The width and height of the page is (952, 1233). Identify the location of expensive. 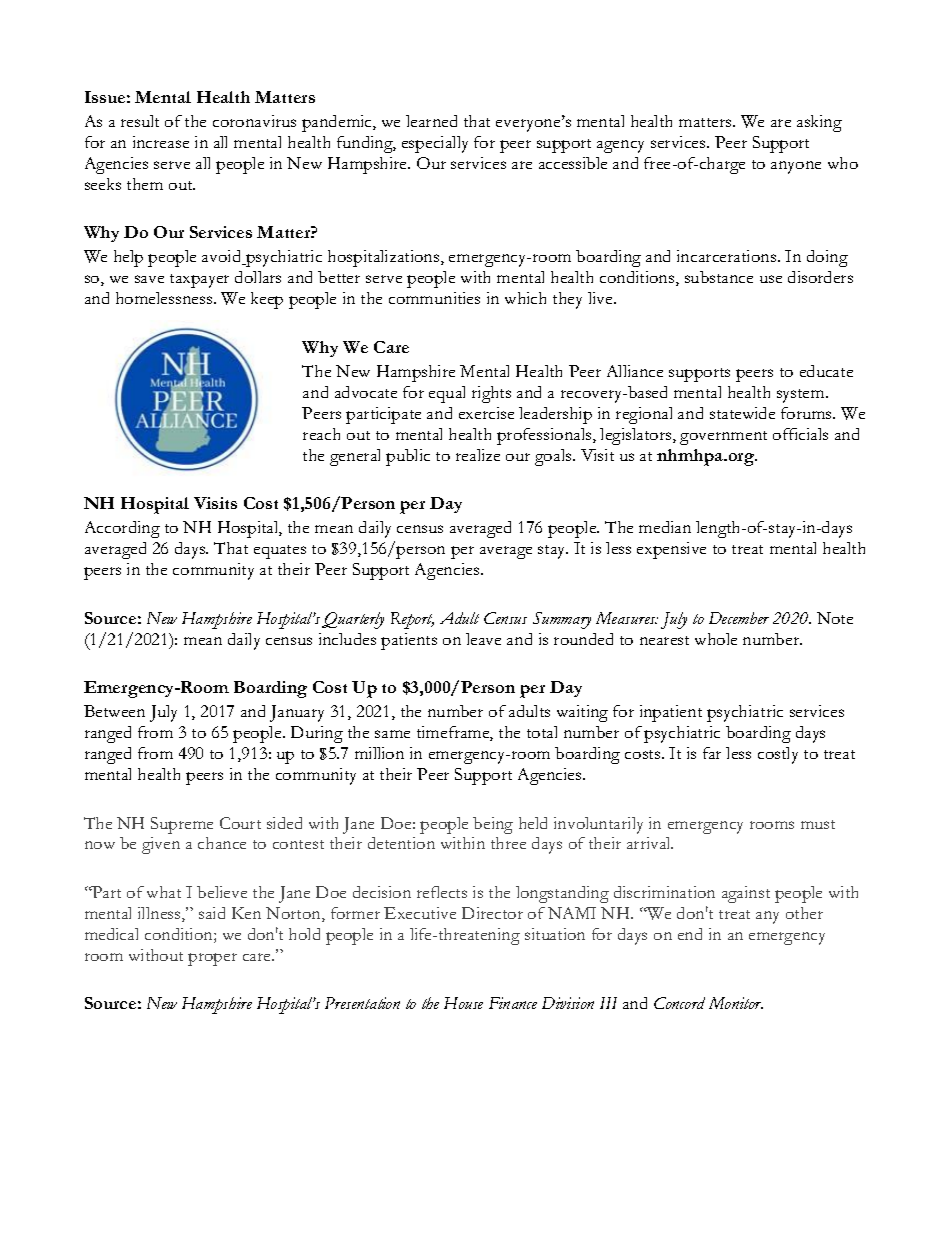
(671, 550).
